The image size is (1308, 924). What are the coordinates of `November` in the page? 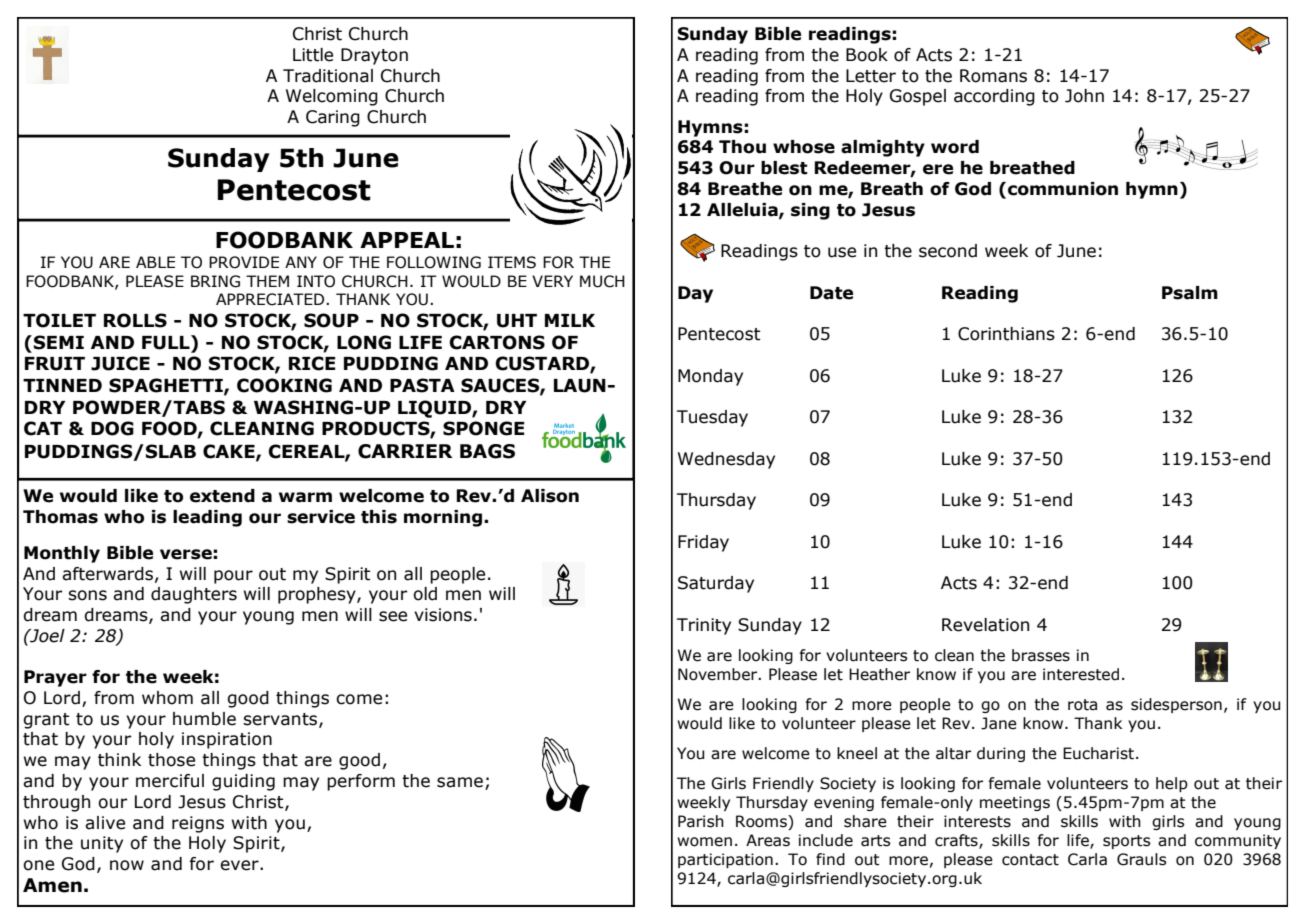 It's located at (719, 674).
